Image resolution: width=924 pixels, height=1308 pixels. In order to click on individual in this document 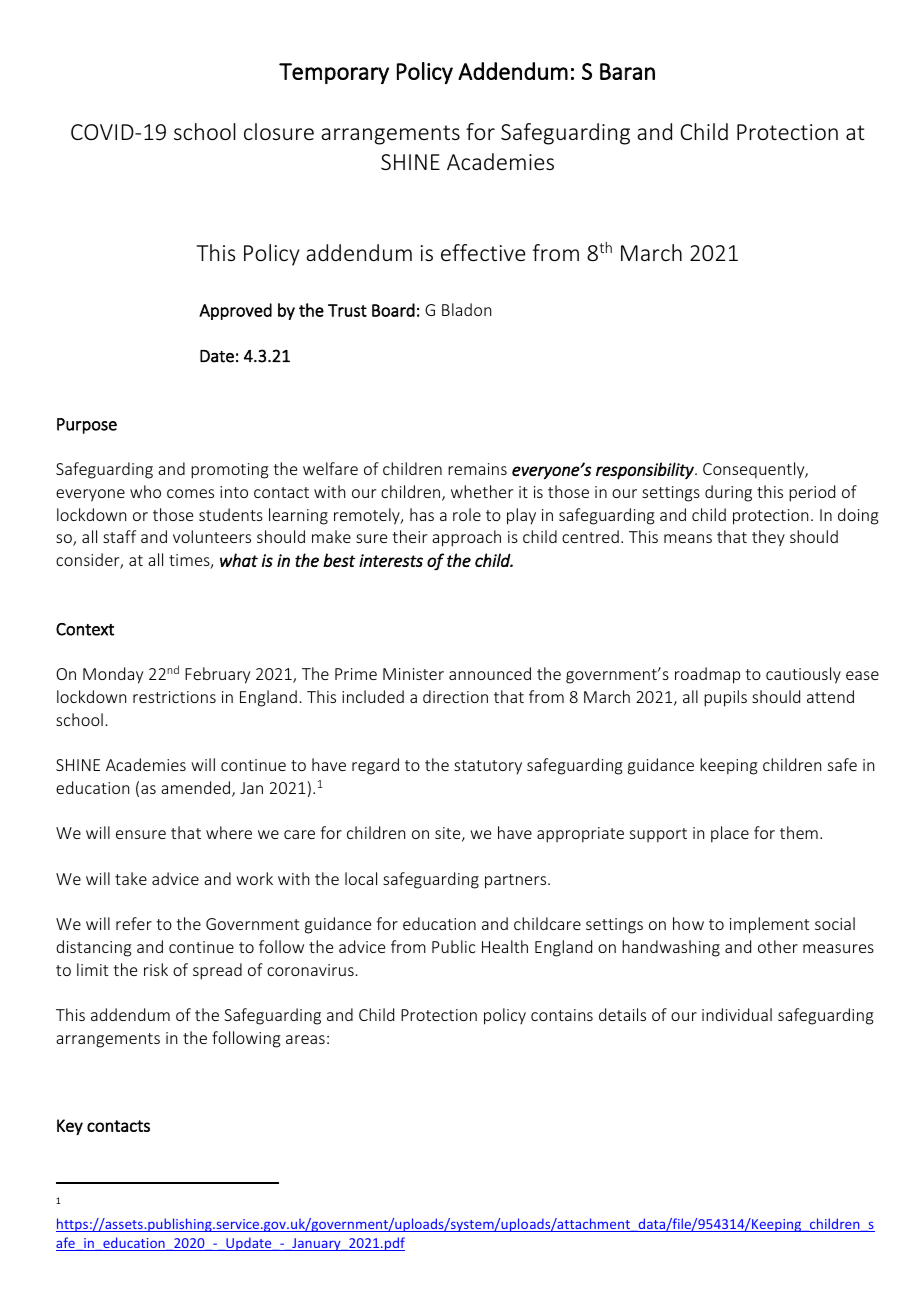, I will do `click(737, 1014)`.
